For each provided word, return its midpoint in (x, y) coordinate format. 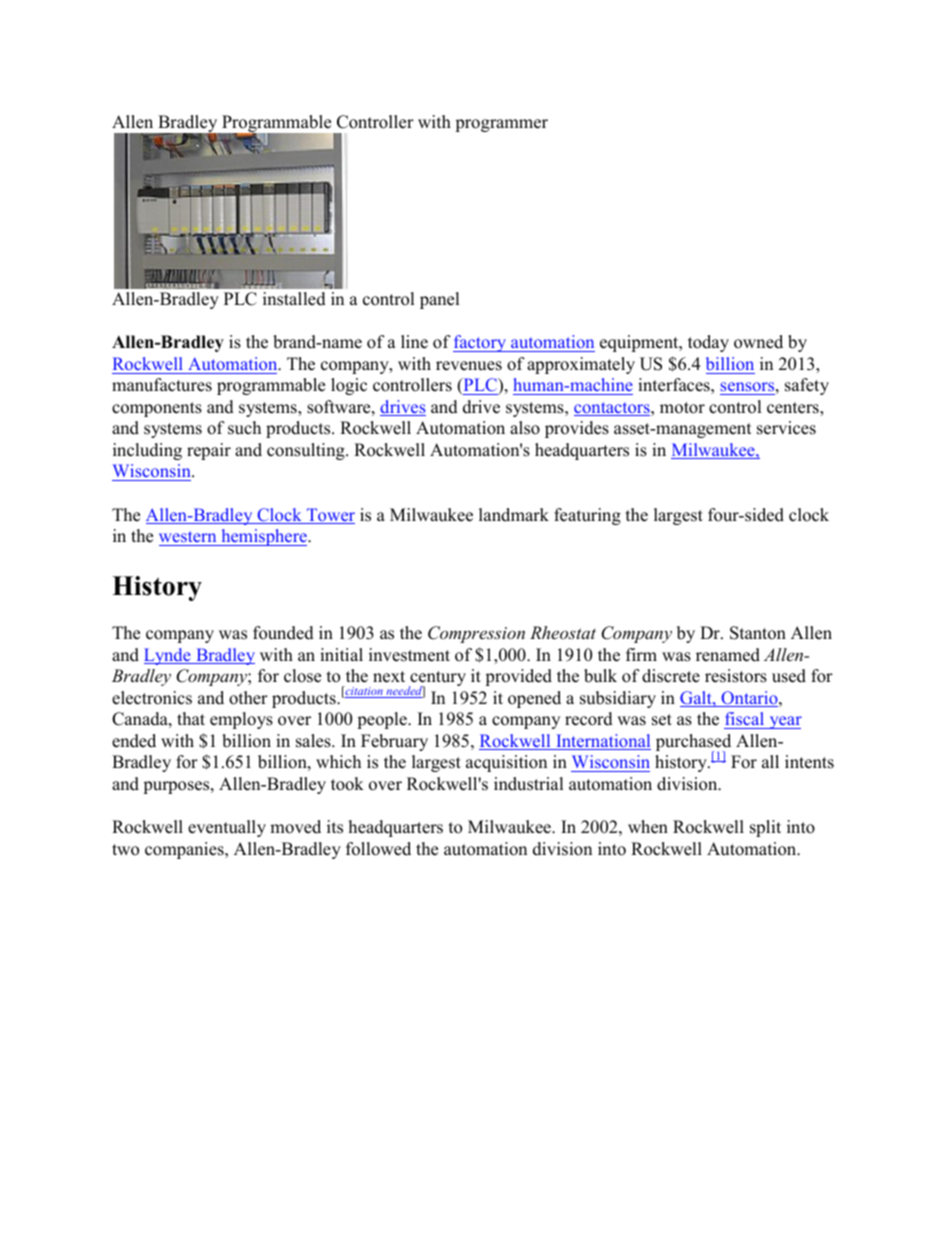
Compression (476, 634)
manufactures (162, 385)
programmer (501, 125)
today (708, 343)
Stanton (758, 633)
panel (440, 300)
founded (283, 633)
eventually (227, 828)
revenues (469, 366)
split (765, 828)
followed (378, 849)
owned (758, 342)
